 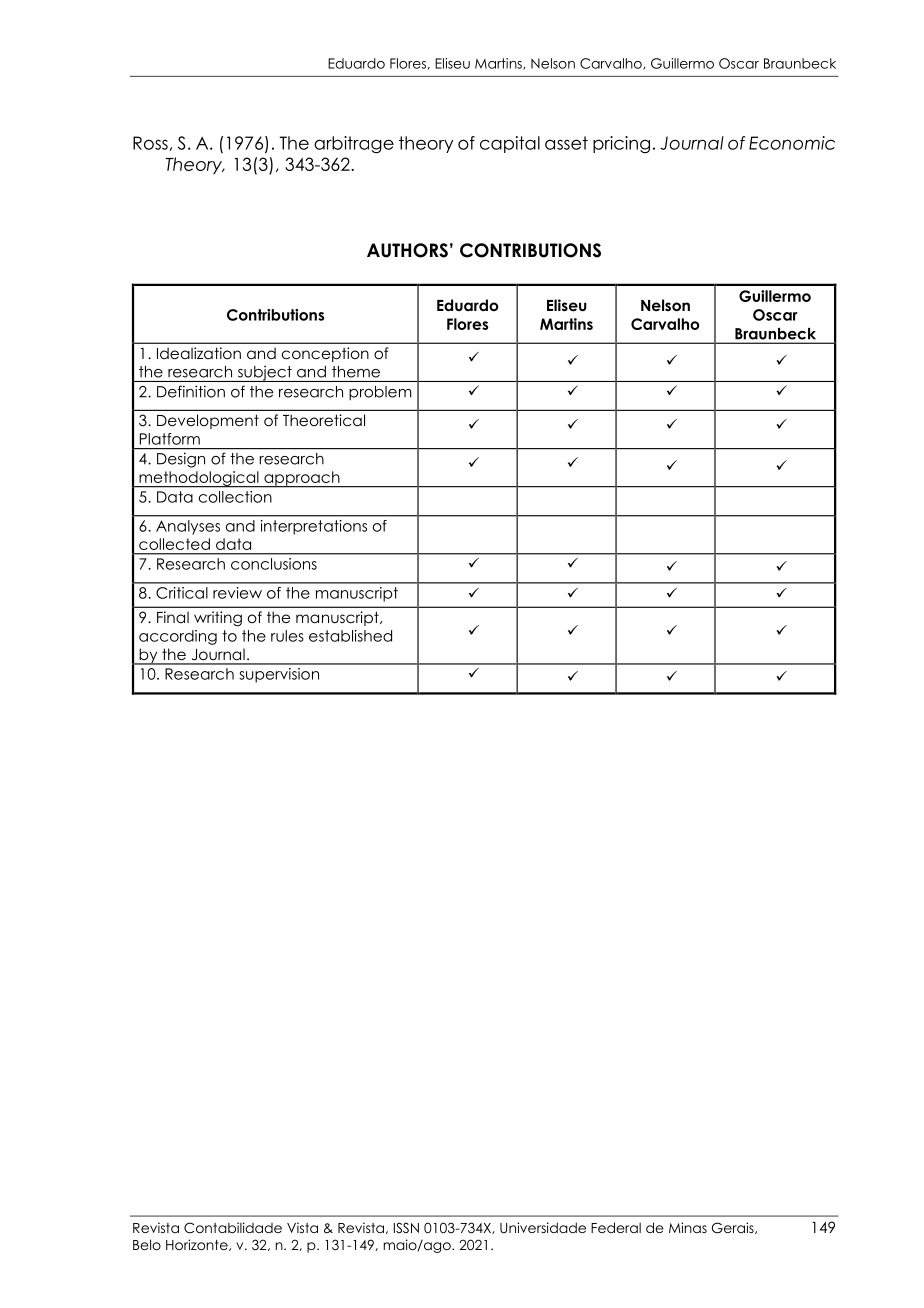 I want to click on established, so click(x=350, y=636).
